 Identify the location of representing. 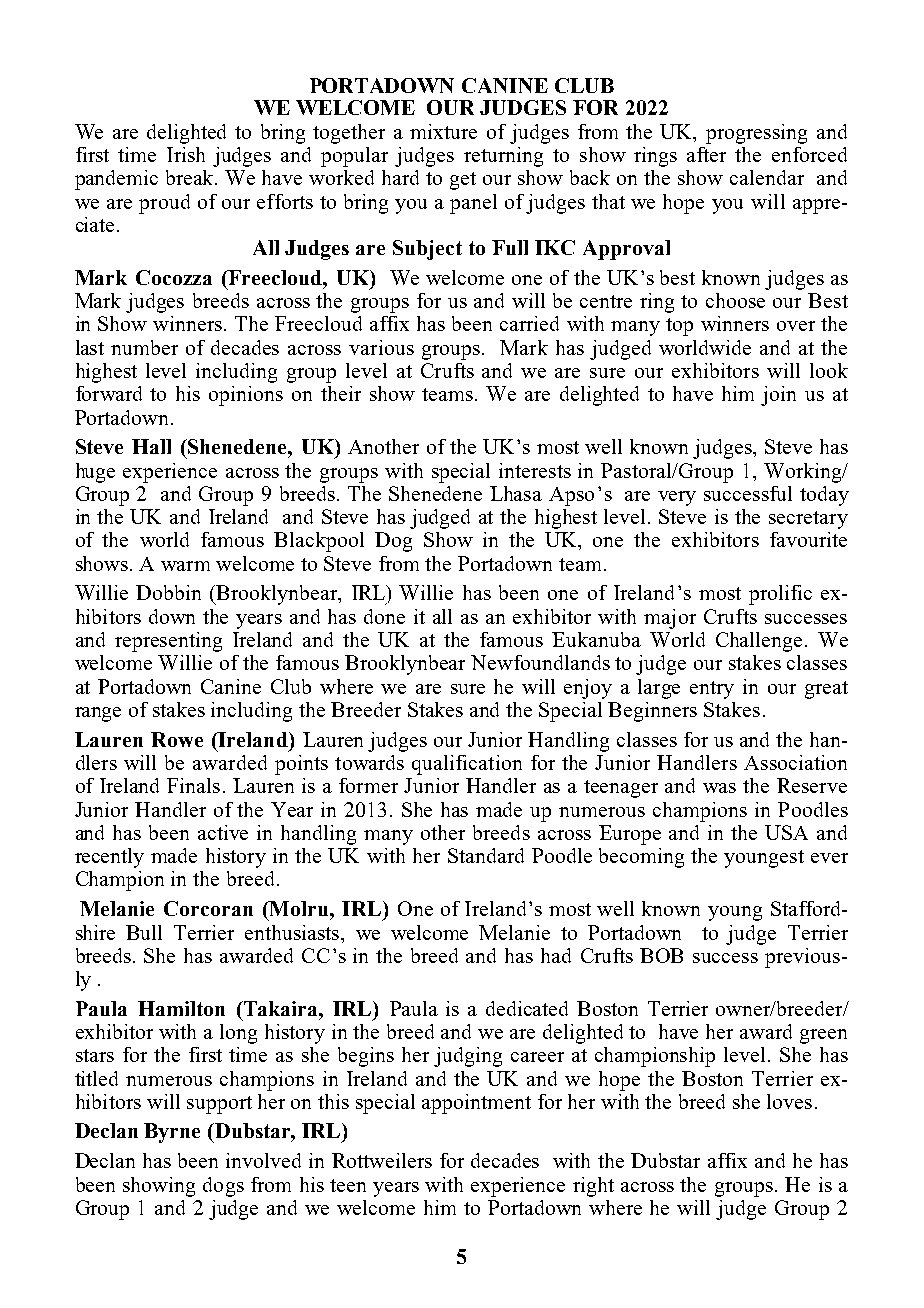
(168, 642).
